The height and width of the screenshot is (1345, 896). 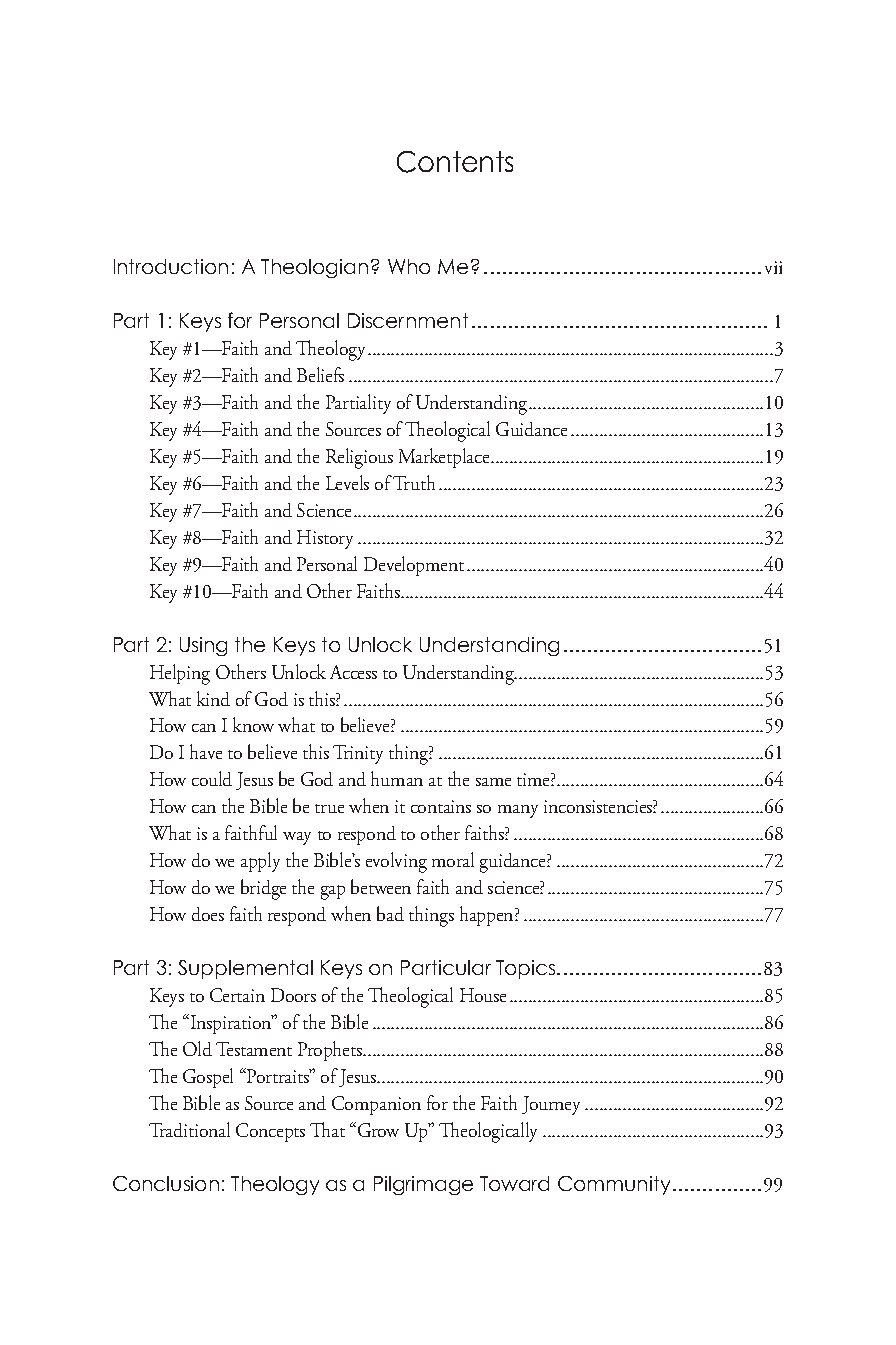 What do you see at coordinates (213, 698) in the screenshot?
I see `kind` at bounding box center [213, 698].
